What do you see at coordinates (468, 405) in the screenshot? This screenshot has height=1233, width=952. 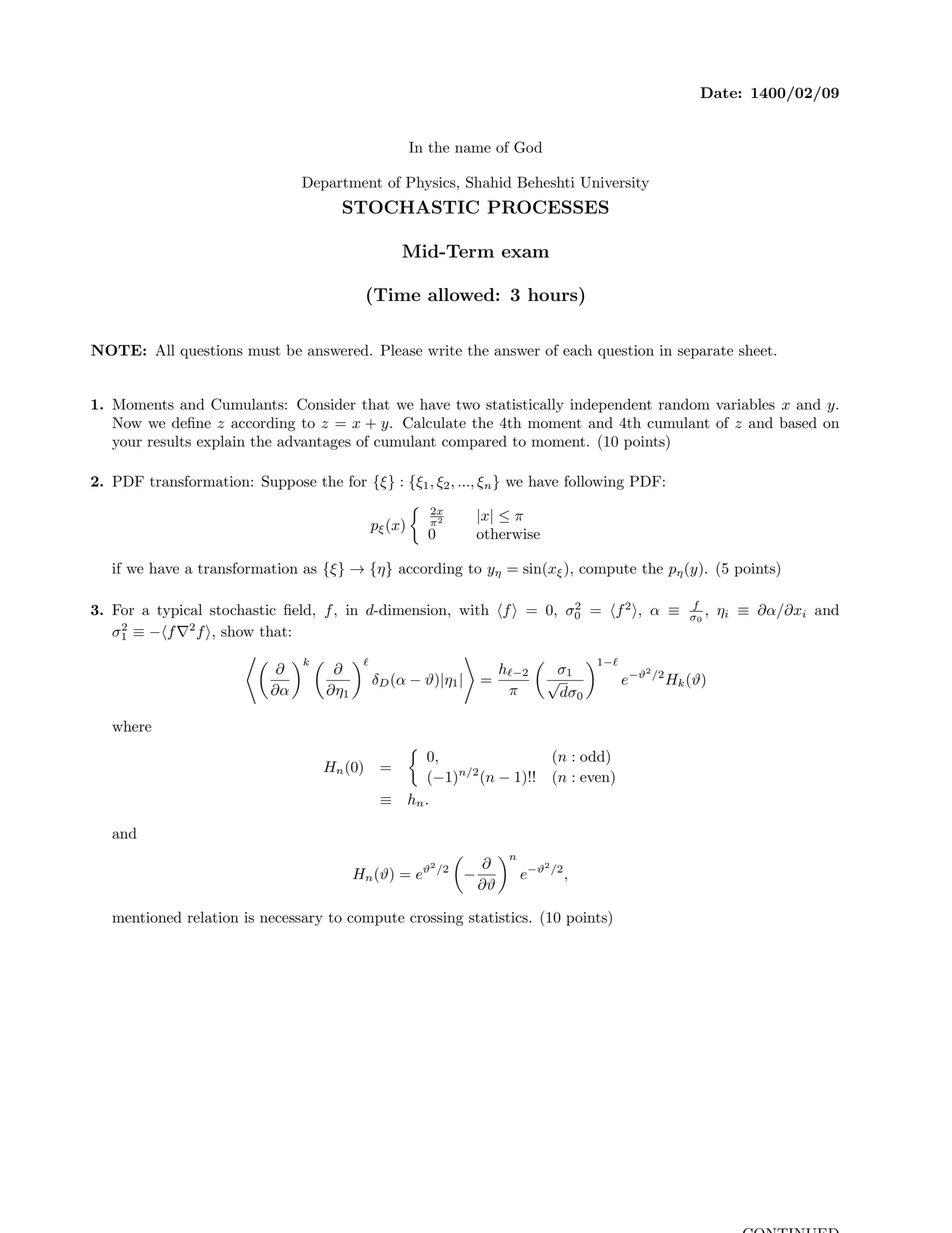 I see `two` at bounding box center [468, 405].
